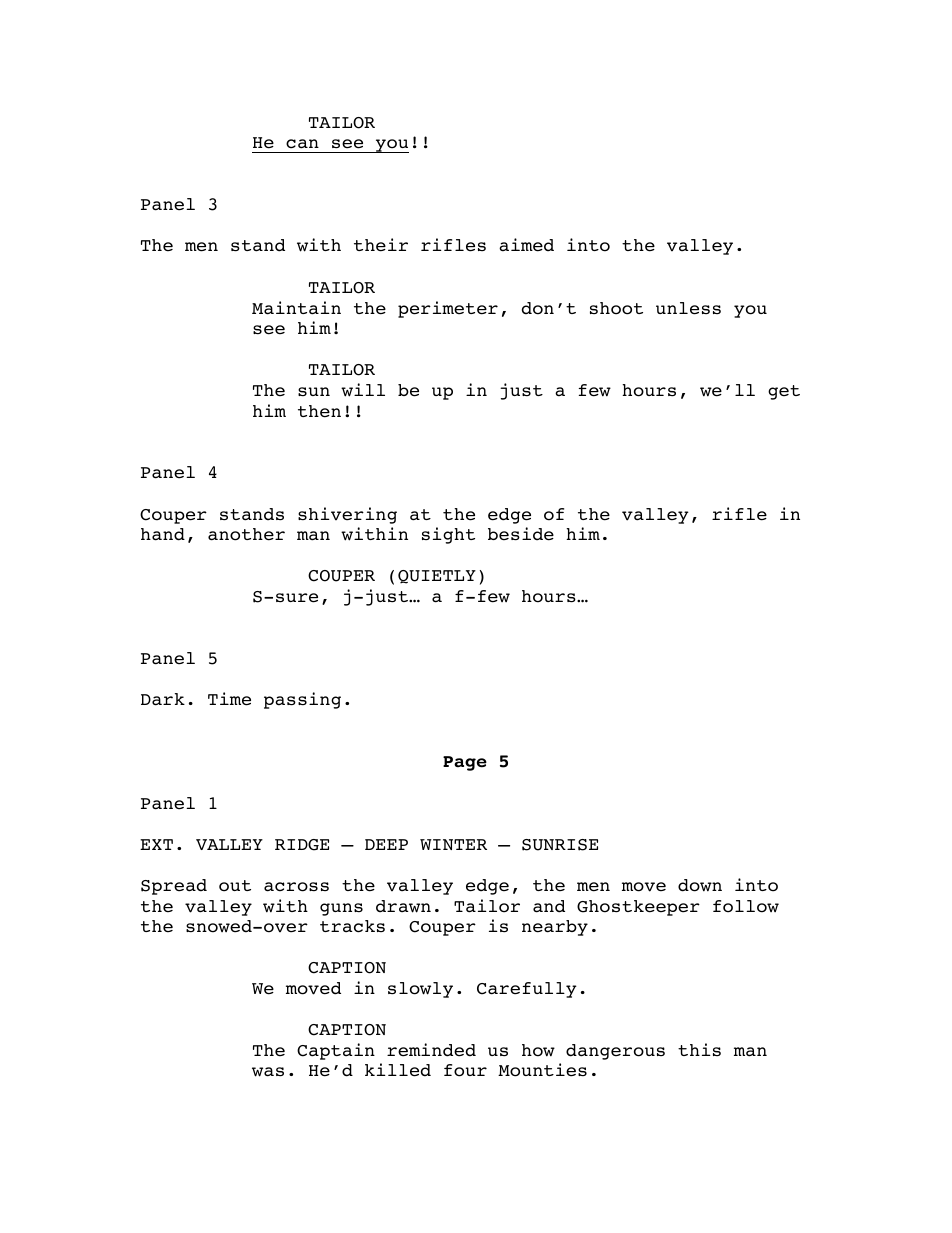 The width and height of the document is (952, 1233). What do you see at coordinates (521, 534) in the document?
I see `beside` at bounding box center [521, 534].
